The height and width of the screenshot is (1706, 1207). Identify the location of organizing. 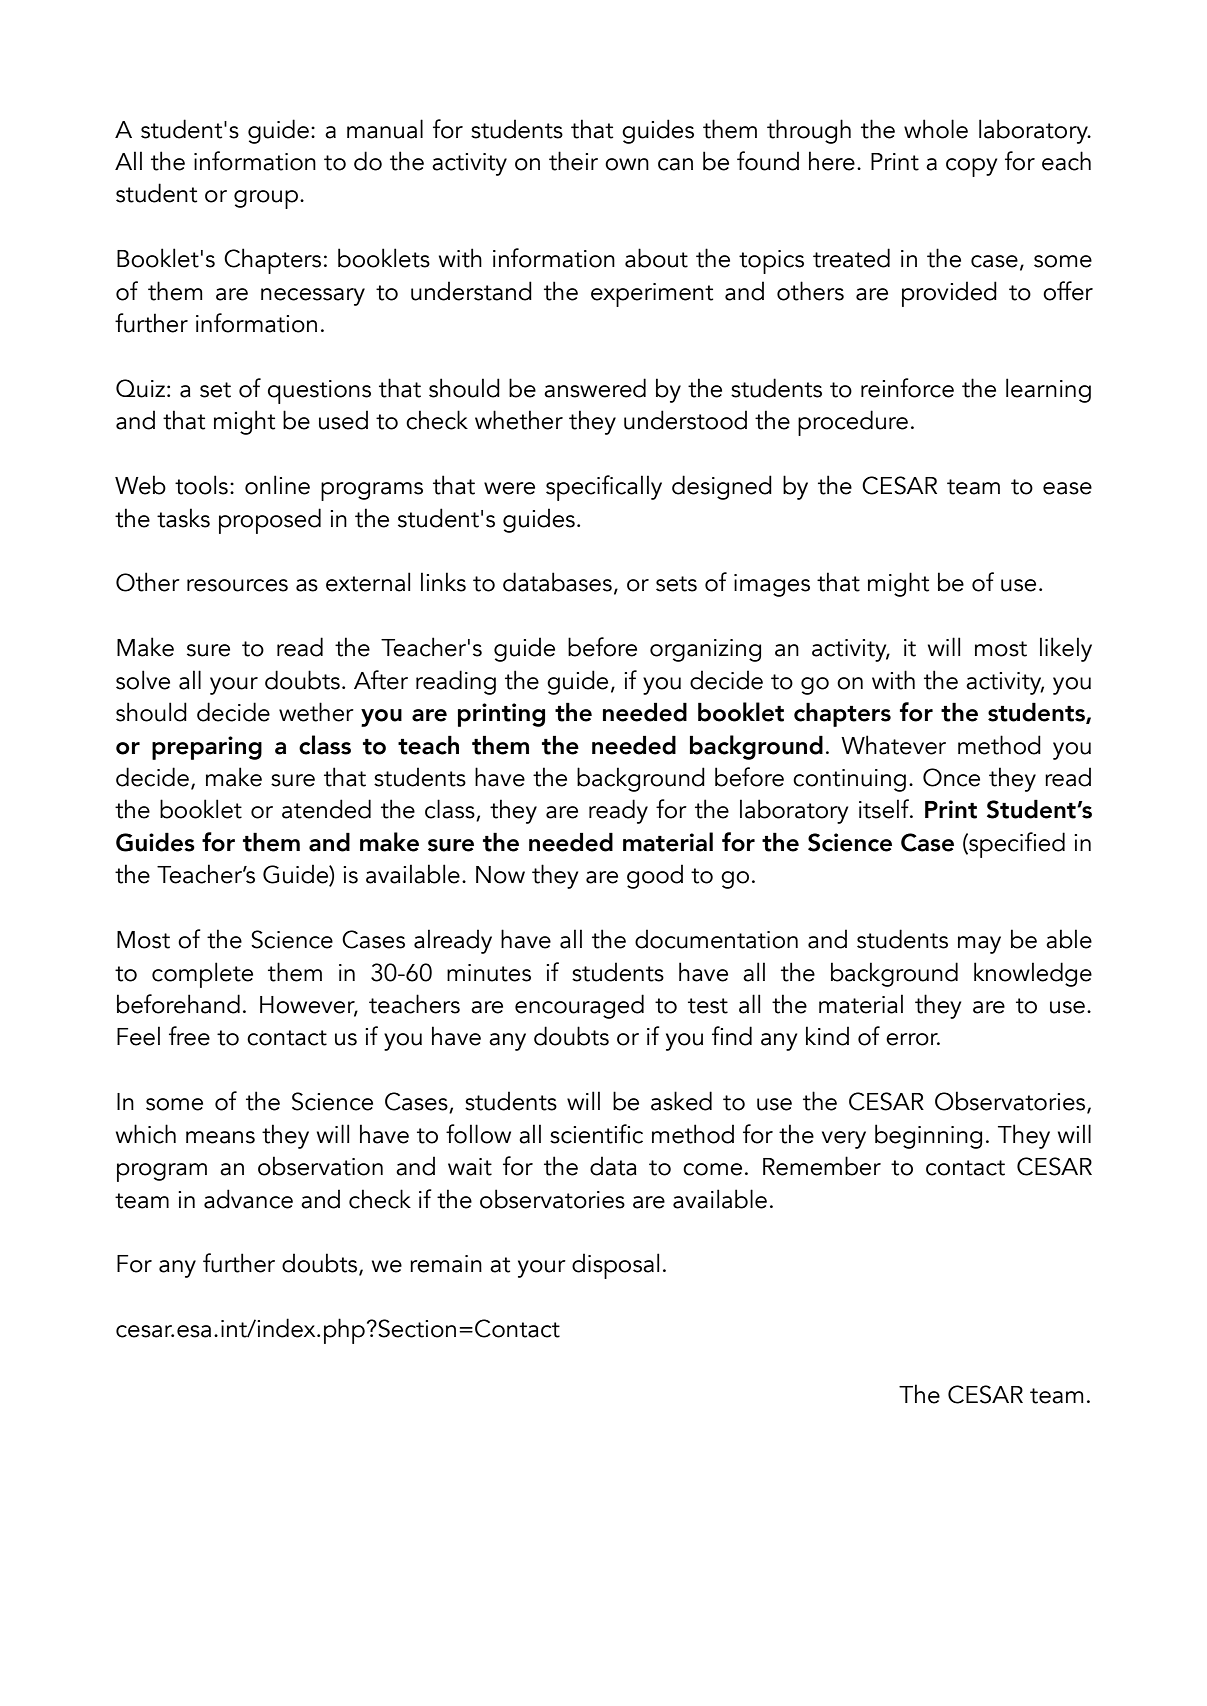
(705, 650).
